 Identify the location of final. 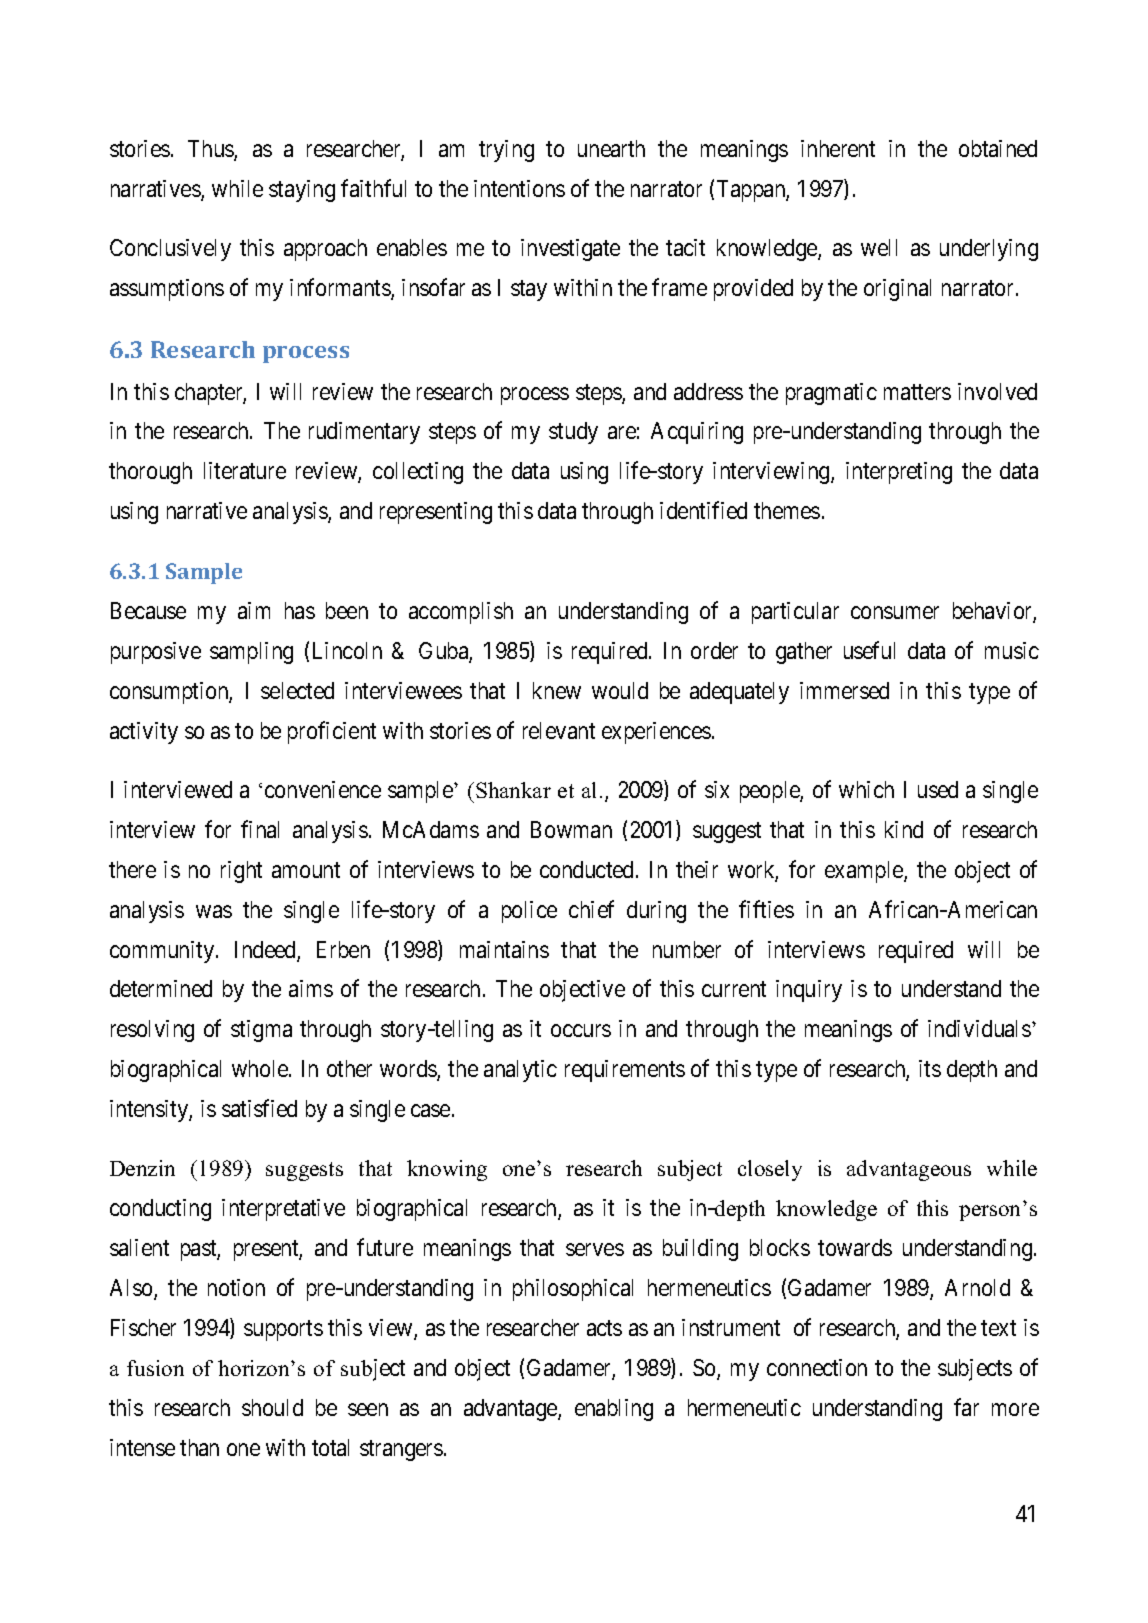
(260, 829).
